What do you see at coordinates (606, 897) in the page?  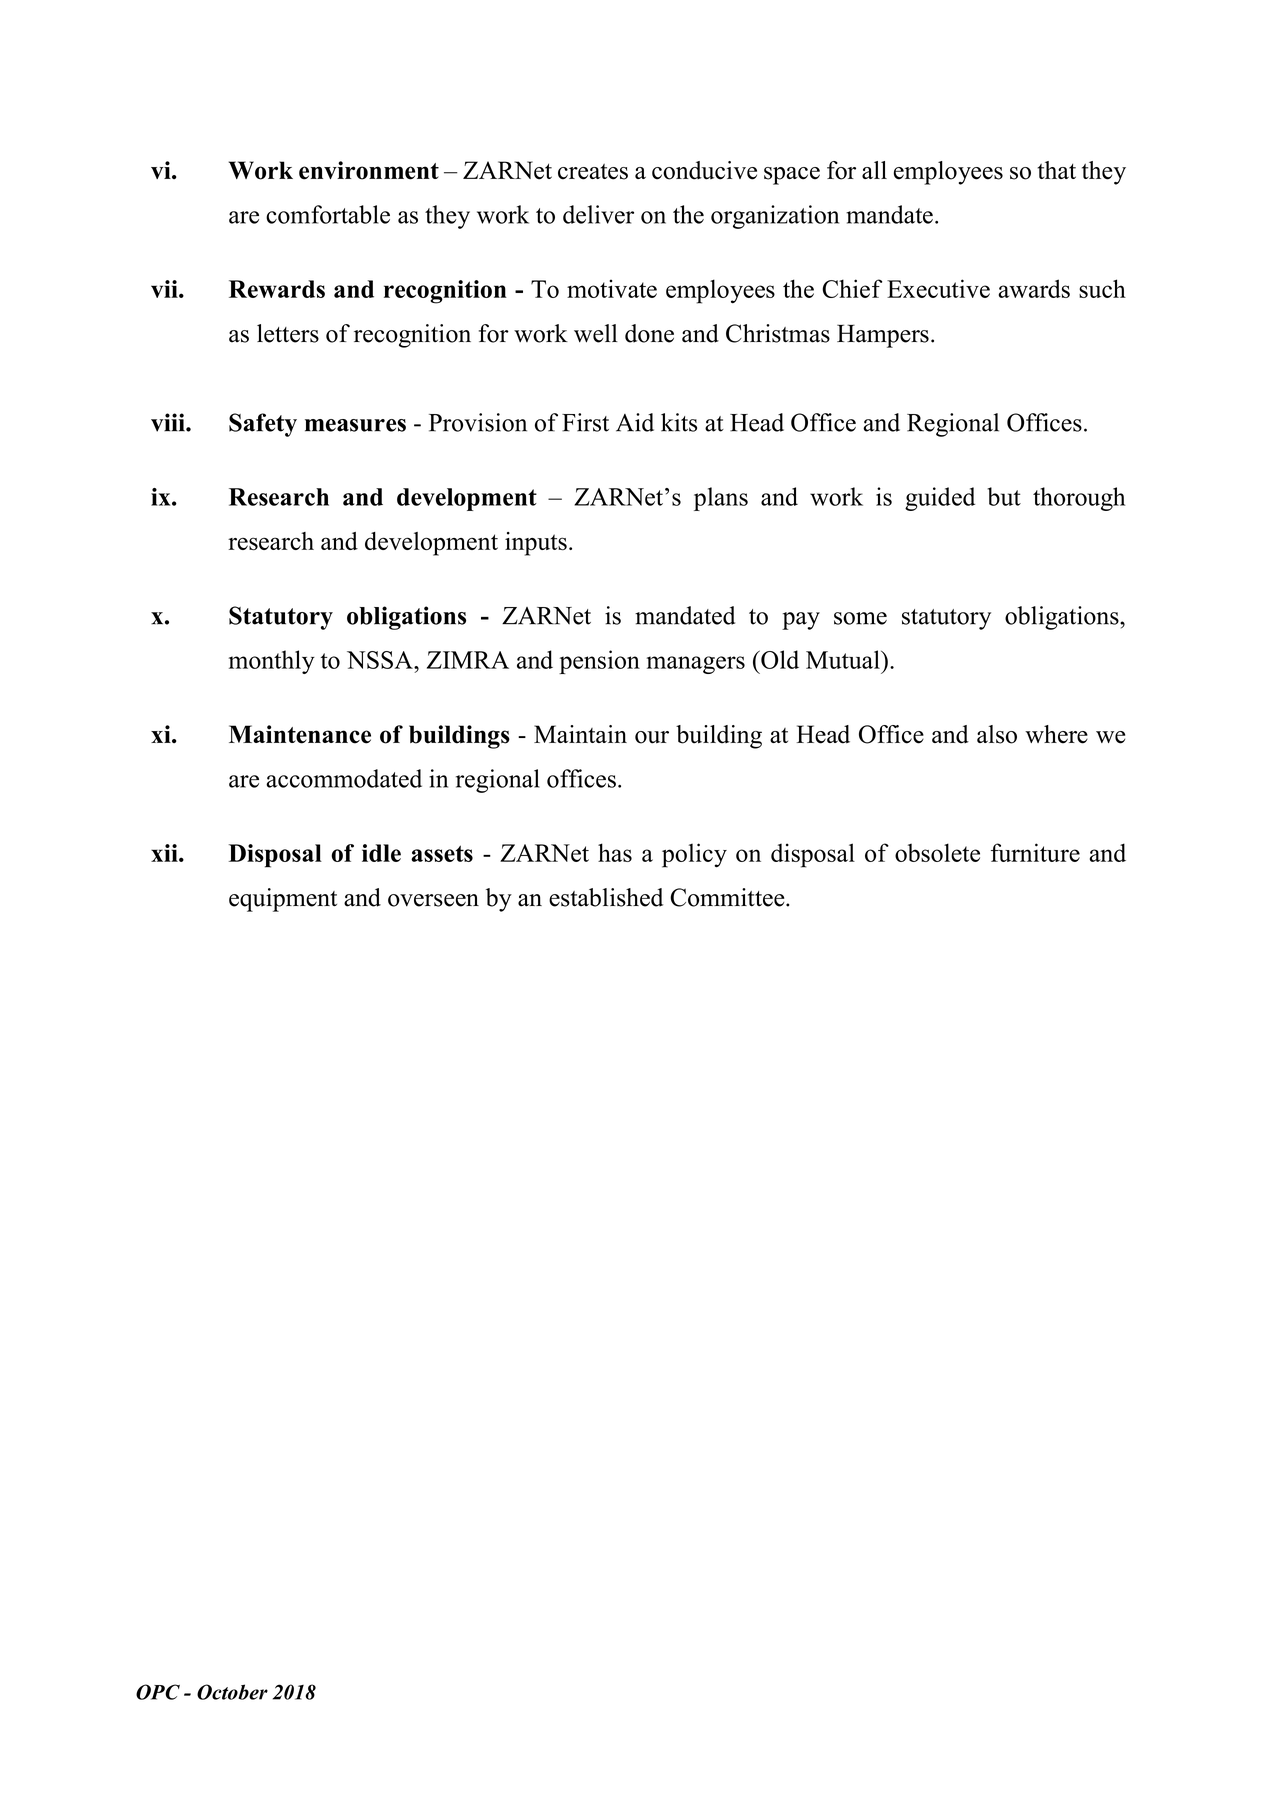 I see `established` at bounding box center [606, 897].
